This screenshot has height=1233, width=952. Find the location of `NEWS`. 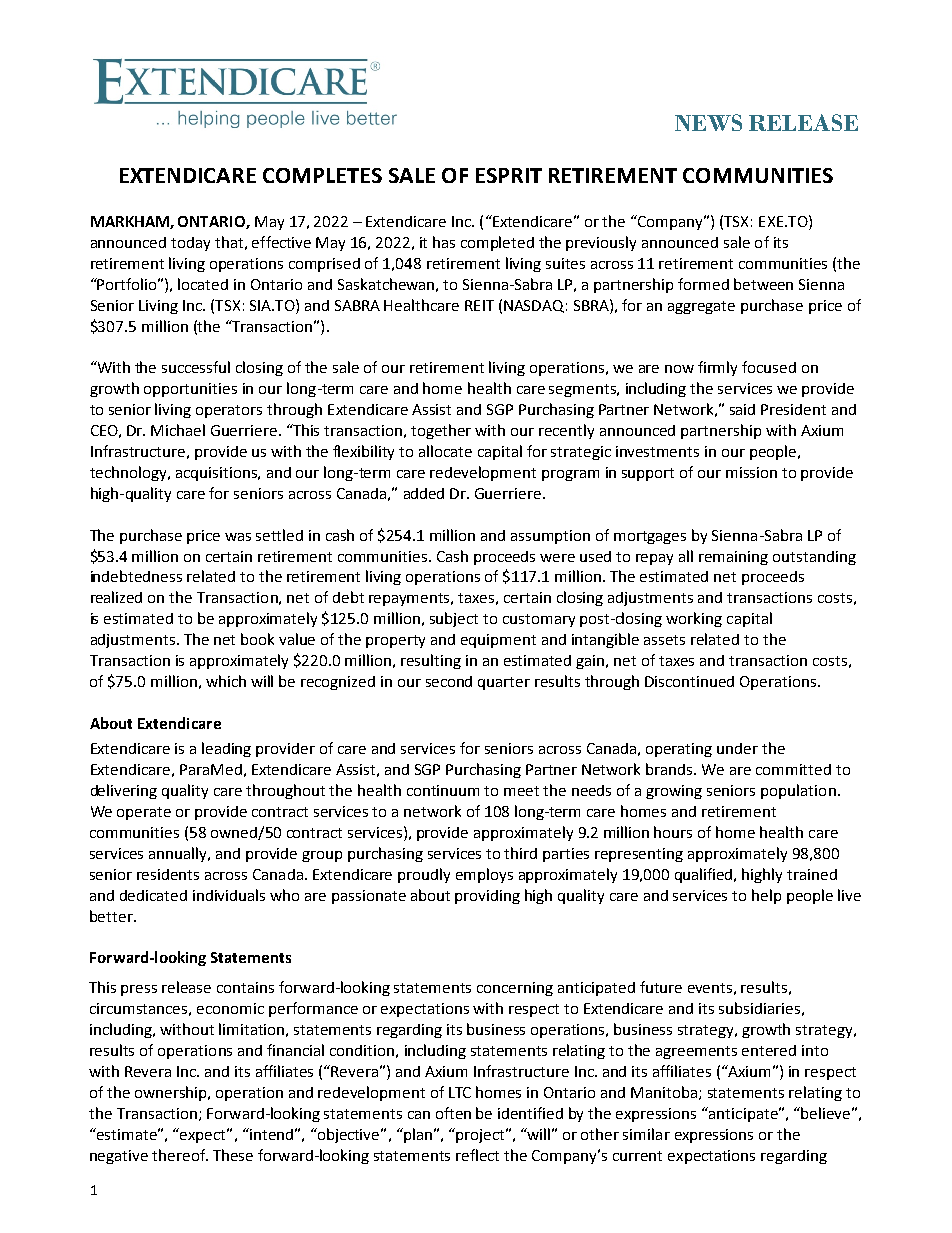

NEWS is located at coordinates (708, 122).
